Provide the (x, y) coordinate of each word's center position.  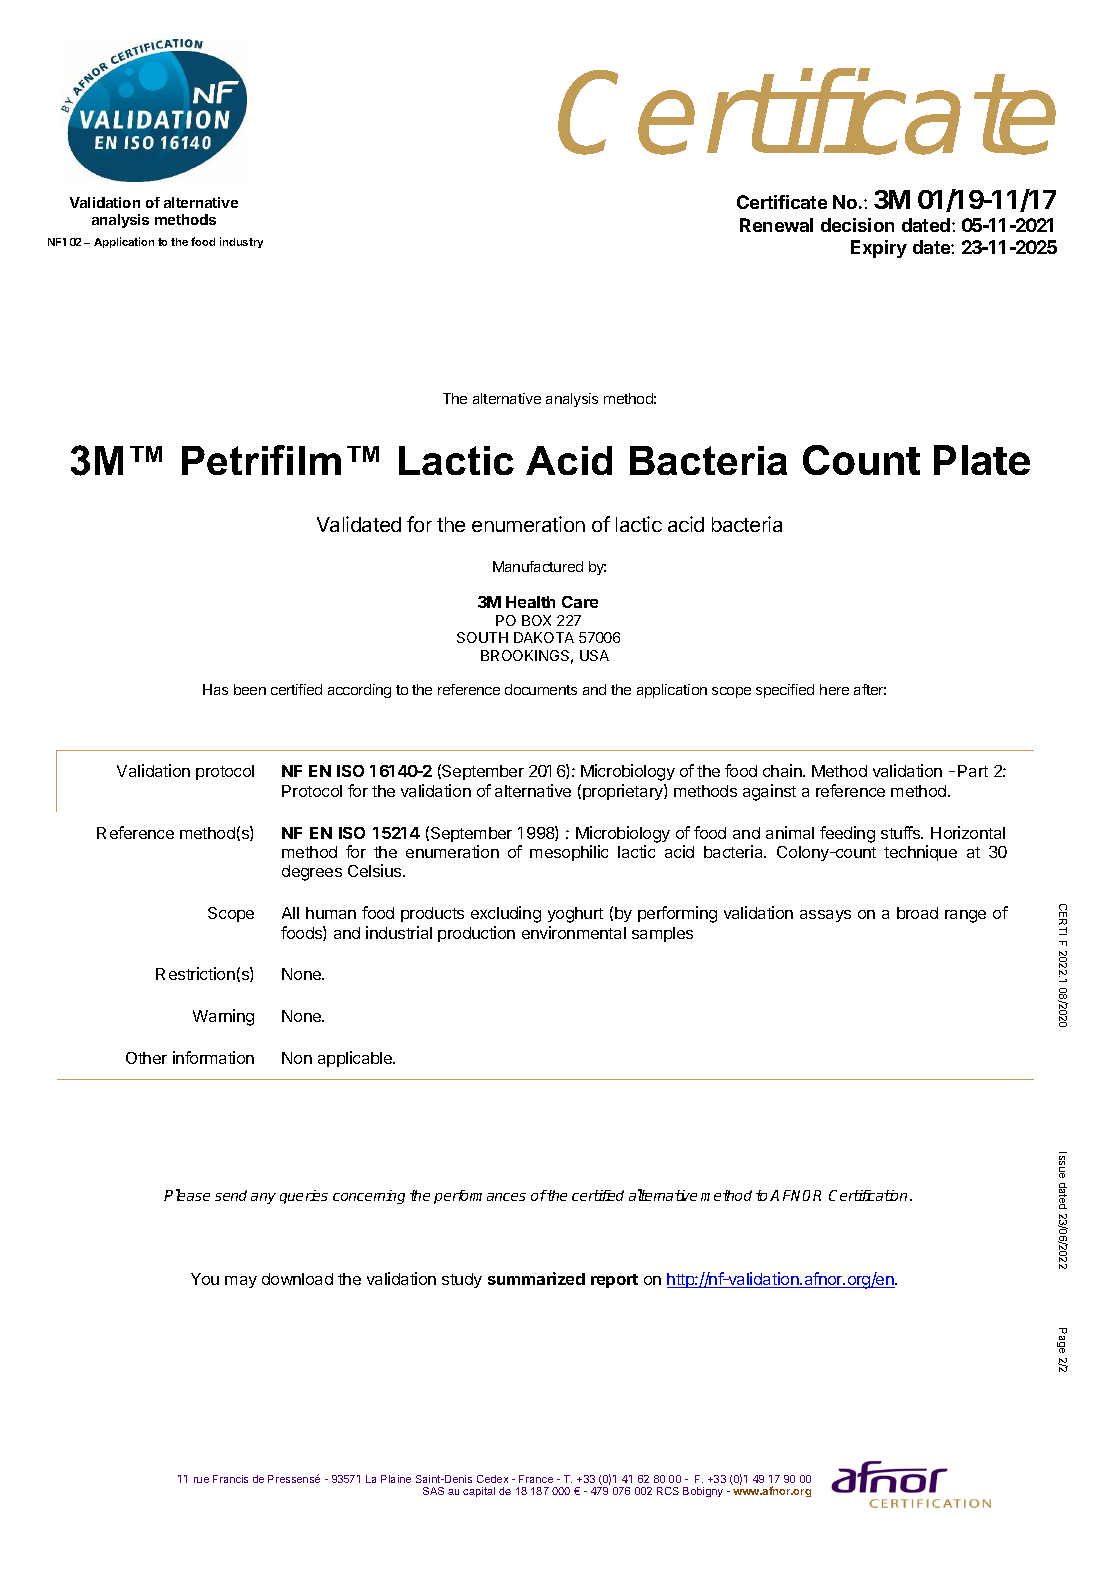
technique (920, 853)
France (536, 1479)
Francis (230, 1479)
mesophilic (569, 853)
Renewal (776, 225)
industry (241, 242)
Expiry (879, 249)
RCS (668, 1491)
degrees (312, 873)
